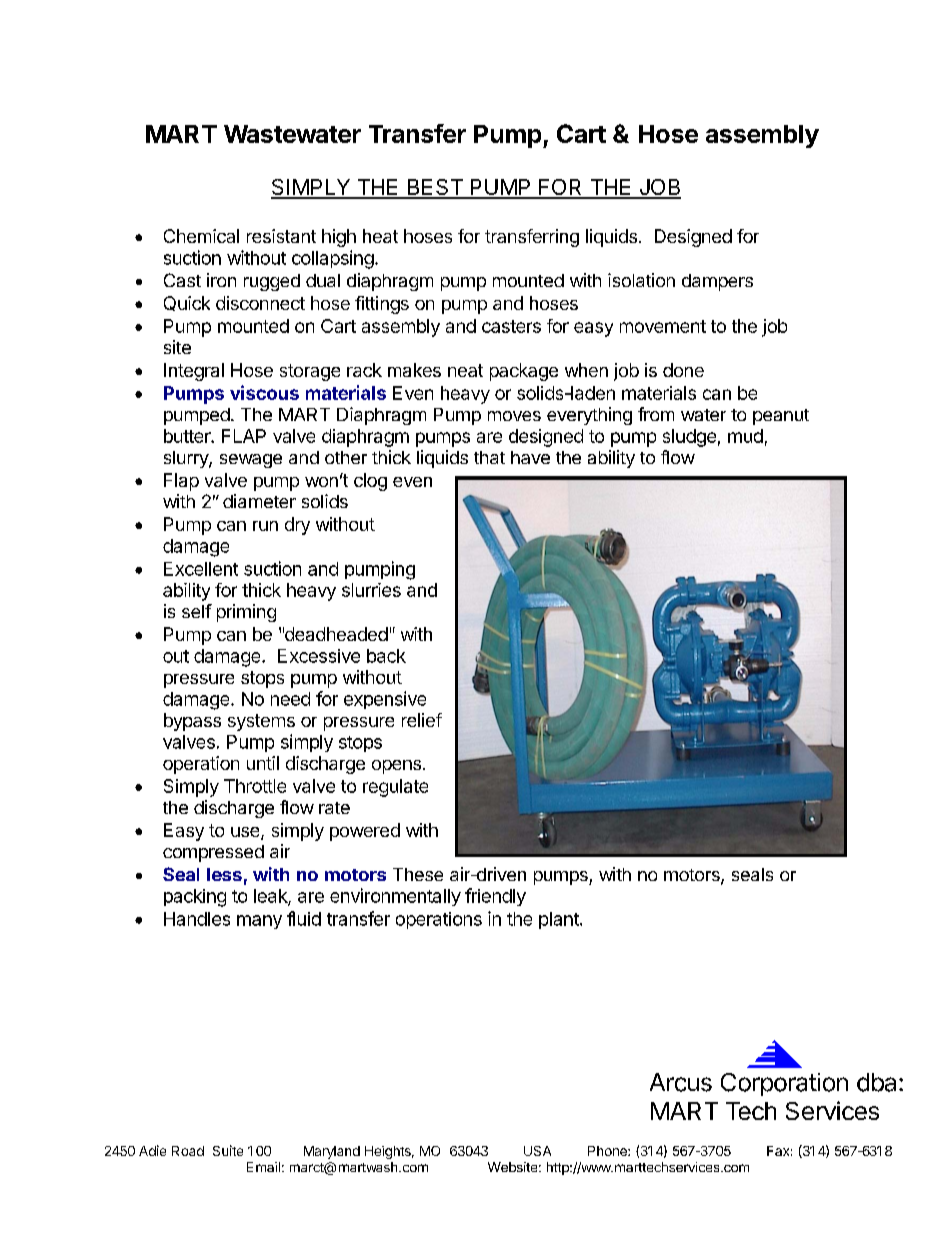  Describe the element at coordinates (281, 236) in the screenshot. I see `resistant` at that location.
